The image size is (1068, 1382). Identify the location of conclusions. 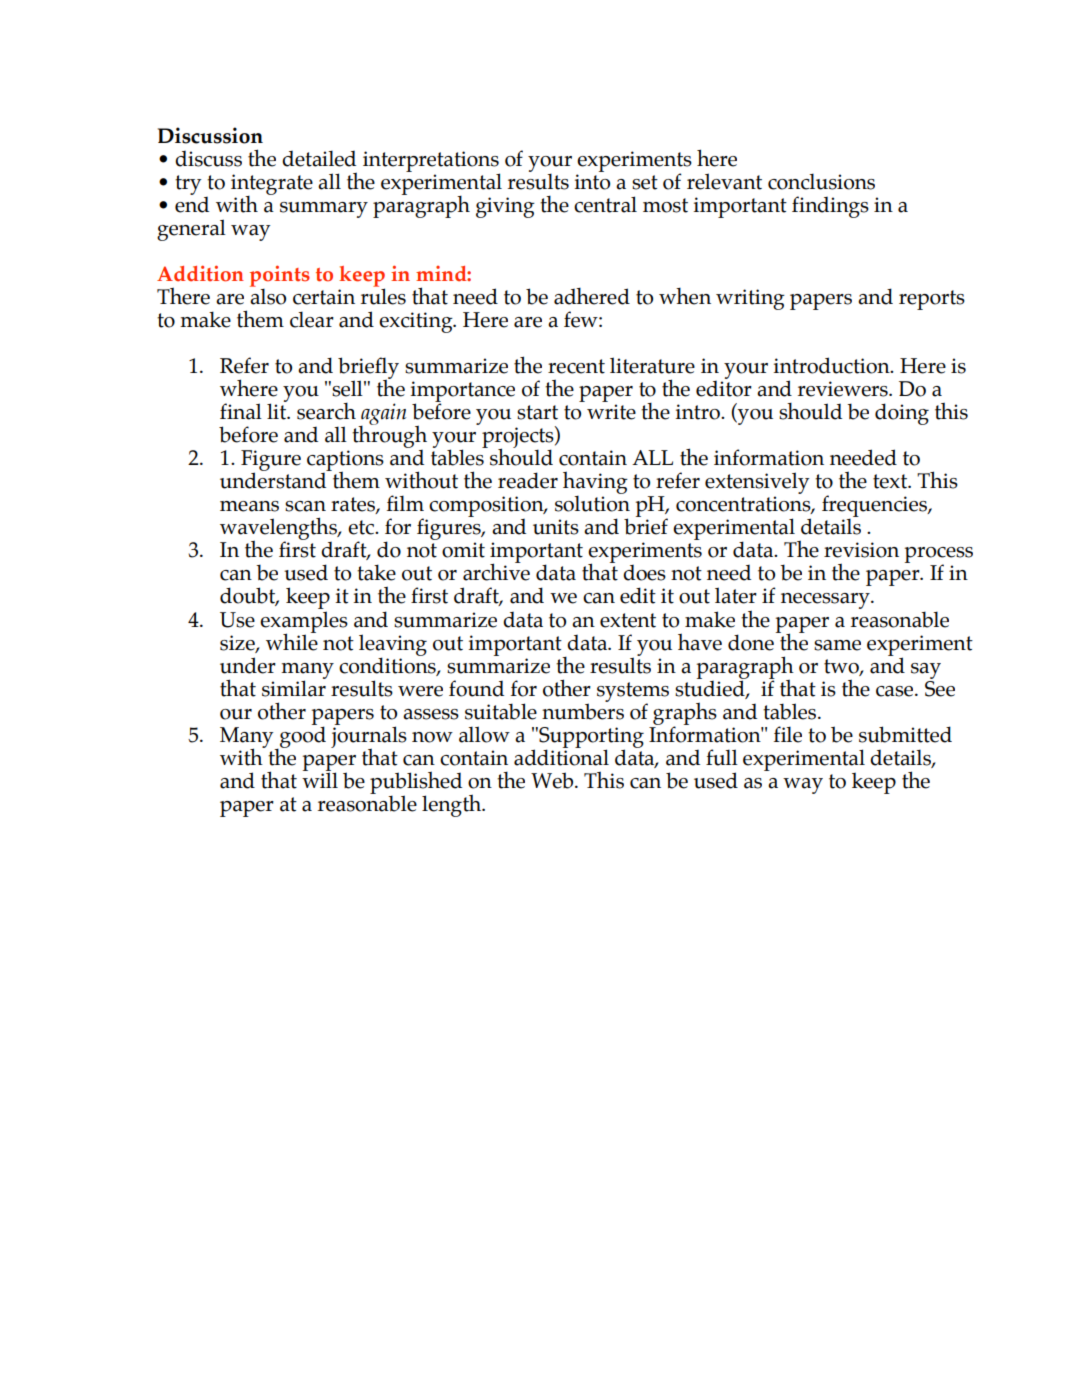
(821, 181).
